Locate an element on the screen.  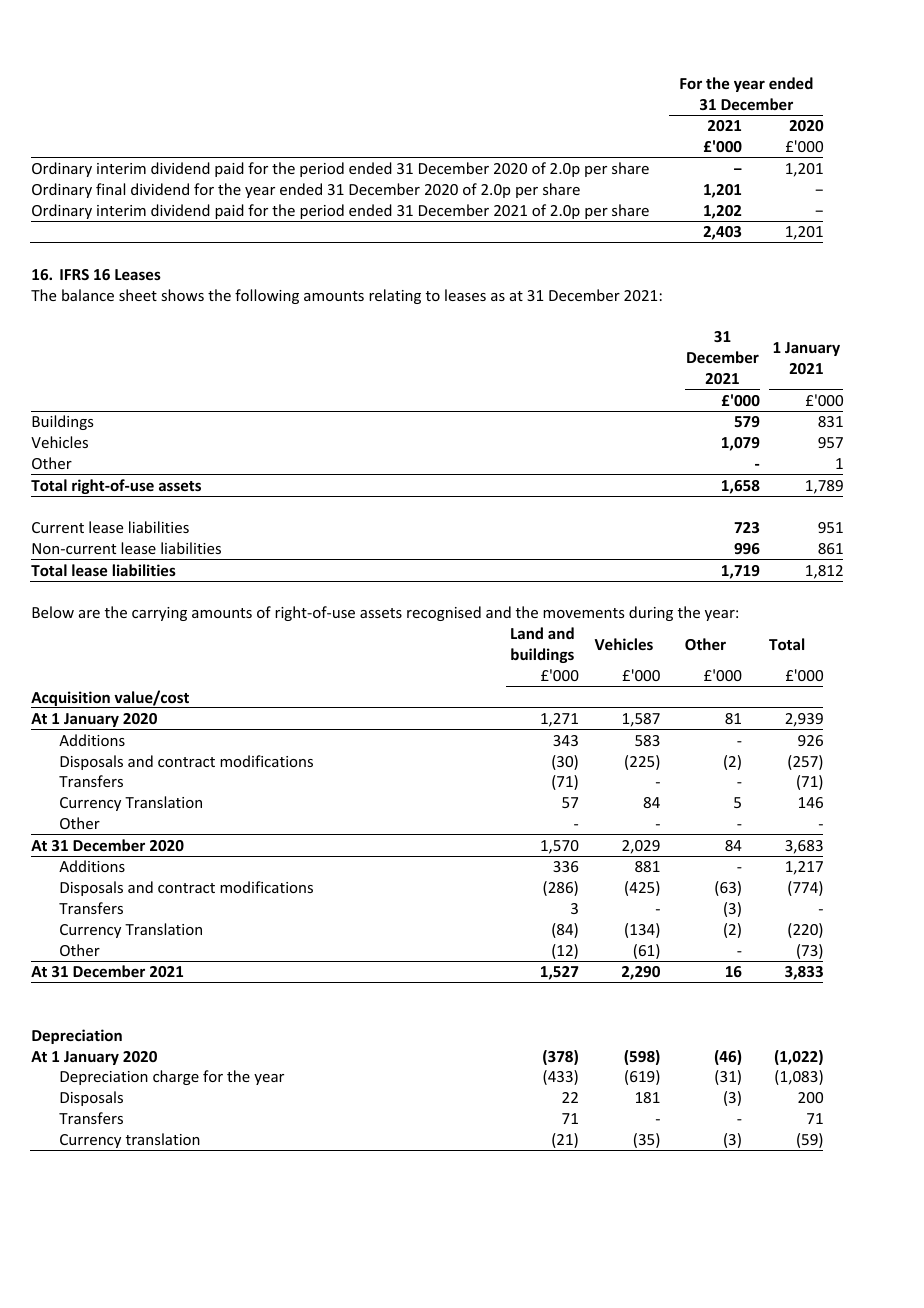
charge is located at coordinates (176, 1077).
